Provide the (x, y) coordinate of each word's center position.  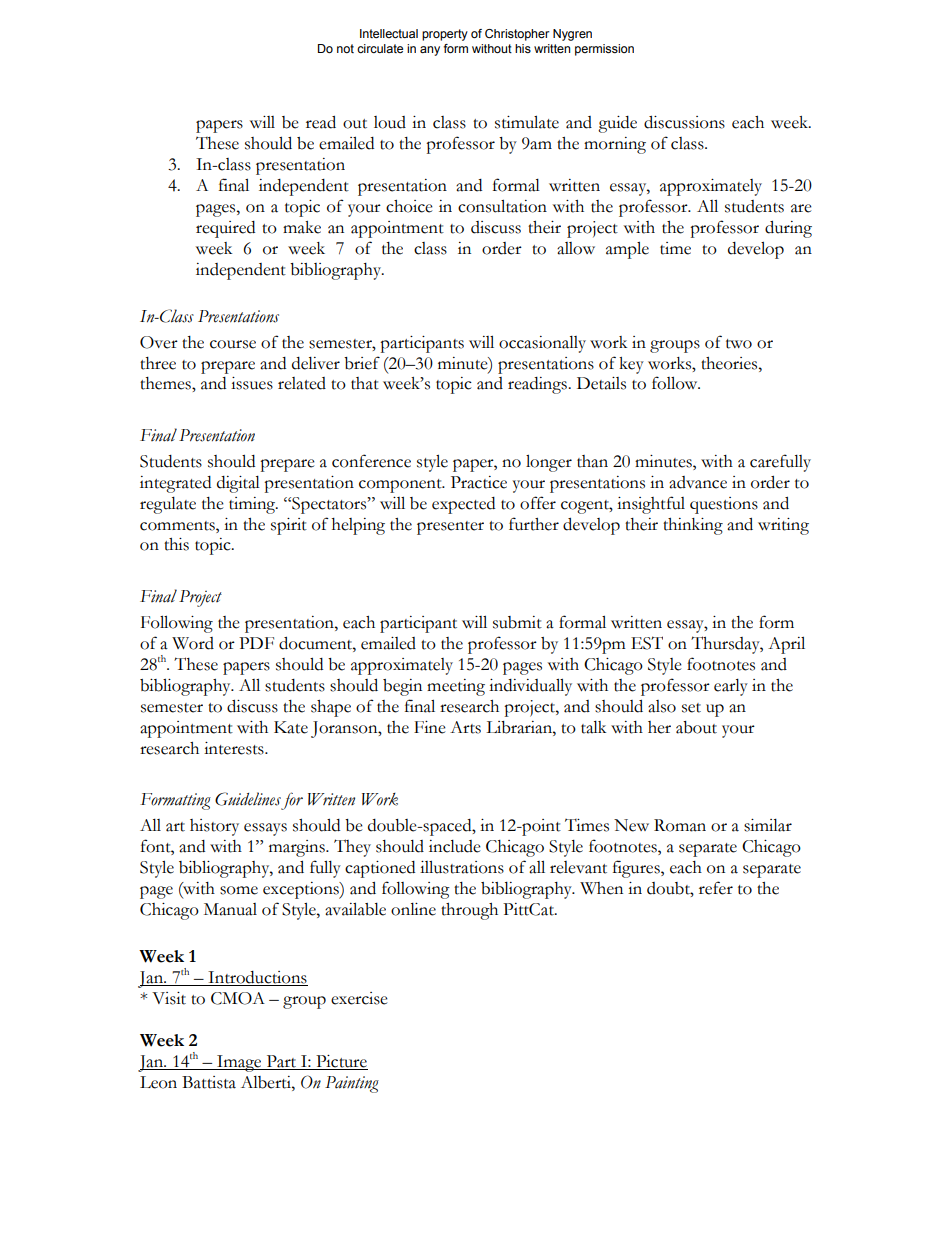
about (696, 727)
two (739, 344)
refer (716, 888)
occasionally (542, 344)
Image (239, 1063)
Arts (465, 727)
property (445, 35)
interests (235, 748)
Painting (352, 1084)
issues (252, 383)
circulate (380, 48)
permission (604, 50)
